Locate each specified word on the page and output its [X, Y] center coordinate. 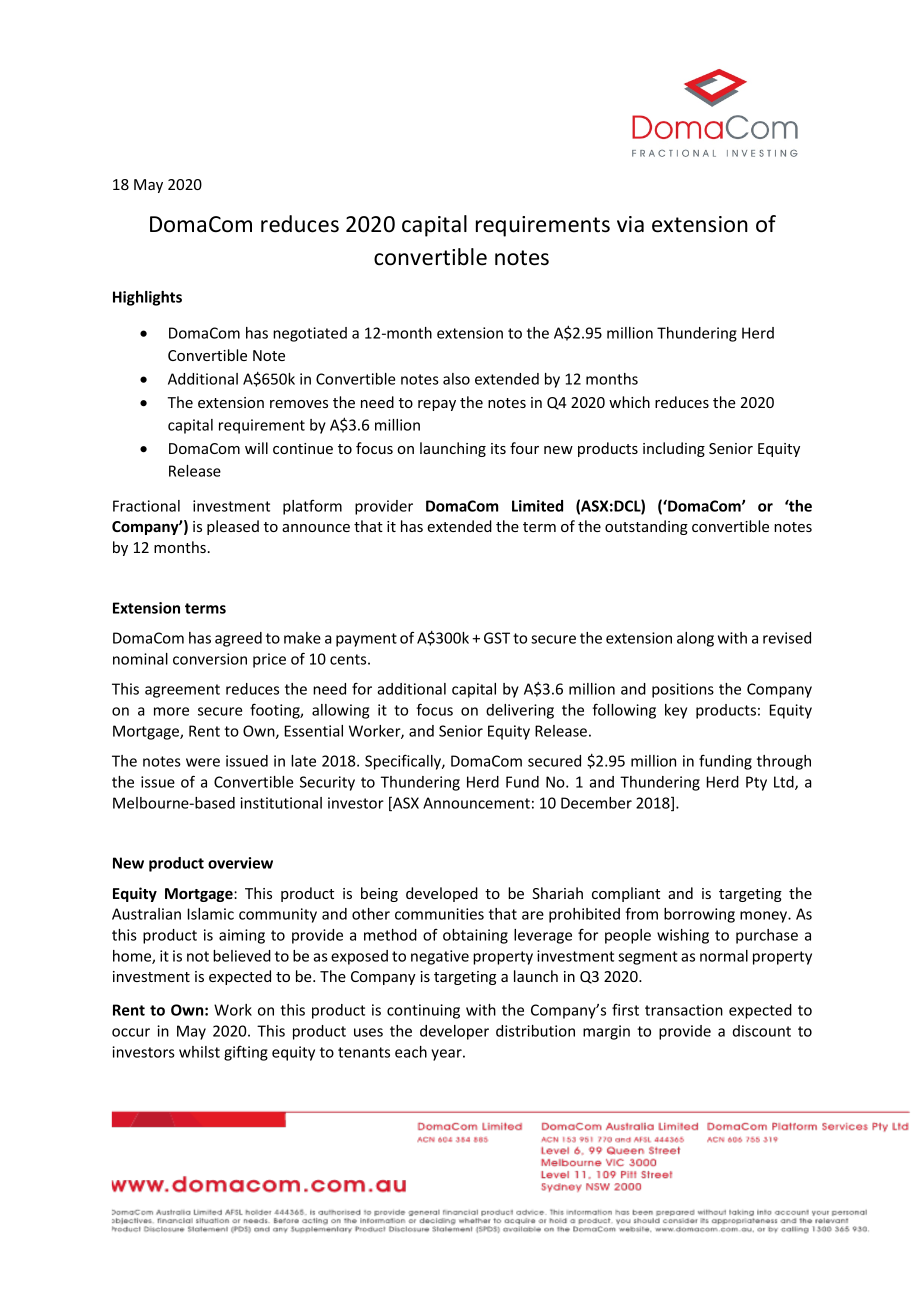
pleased [233, 527]
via [630, 224]
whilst [199, 1052]
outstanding [646, 527]
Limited [537, 506]
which [629, 402]
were [203, 762]
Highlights [147, 298]
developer [454, 1032]
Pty [756, 783]
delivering [520, 711]
